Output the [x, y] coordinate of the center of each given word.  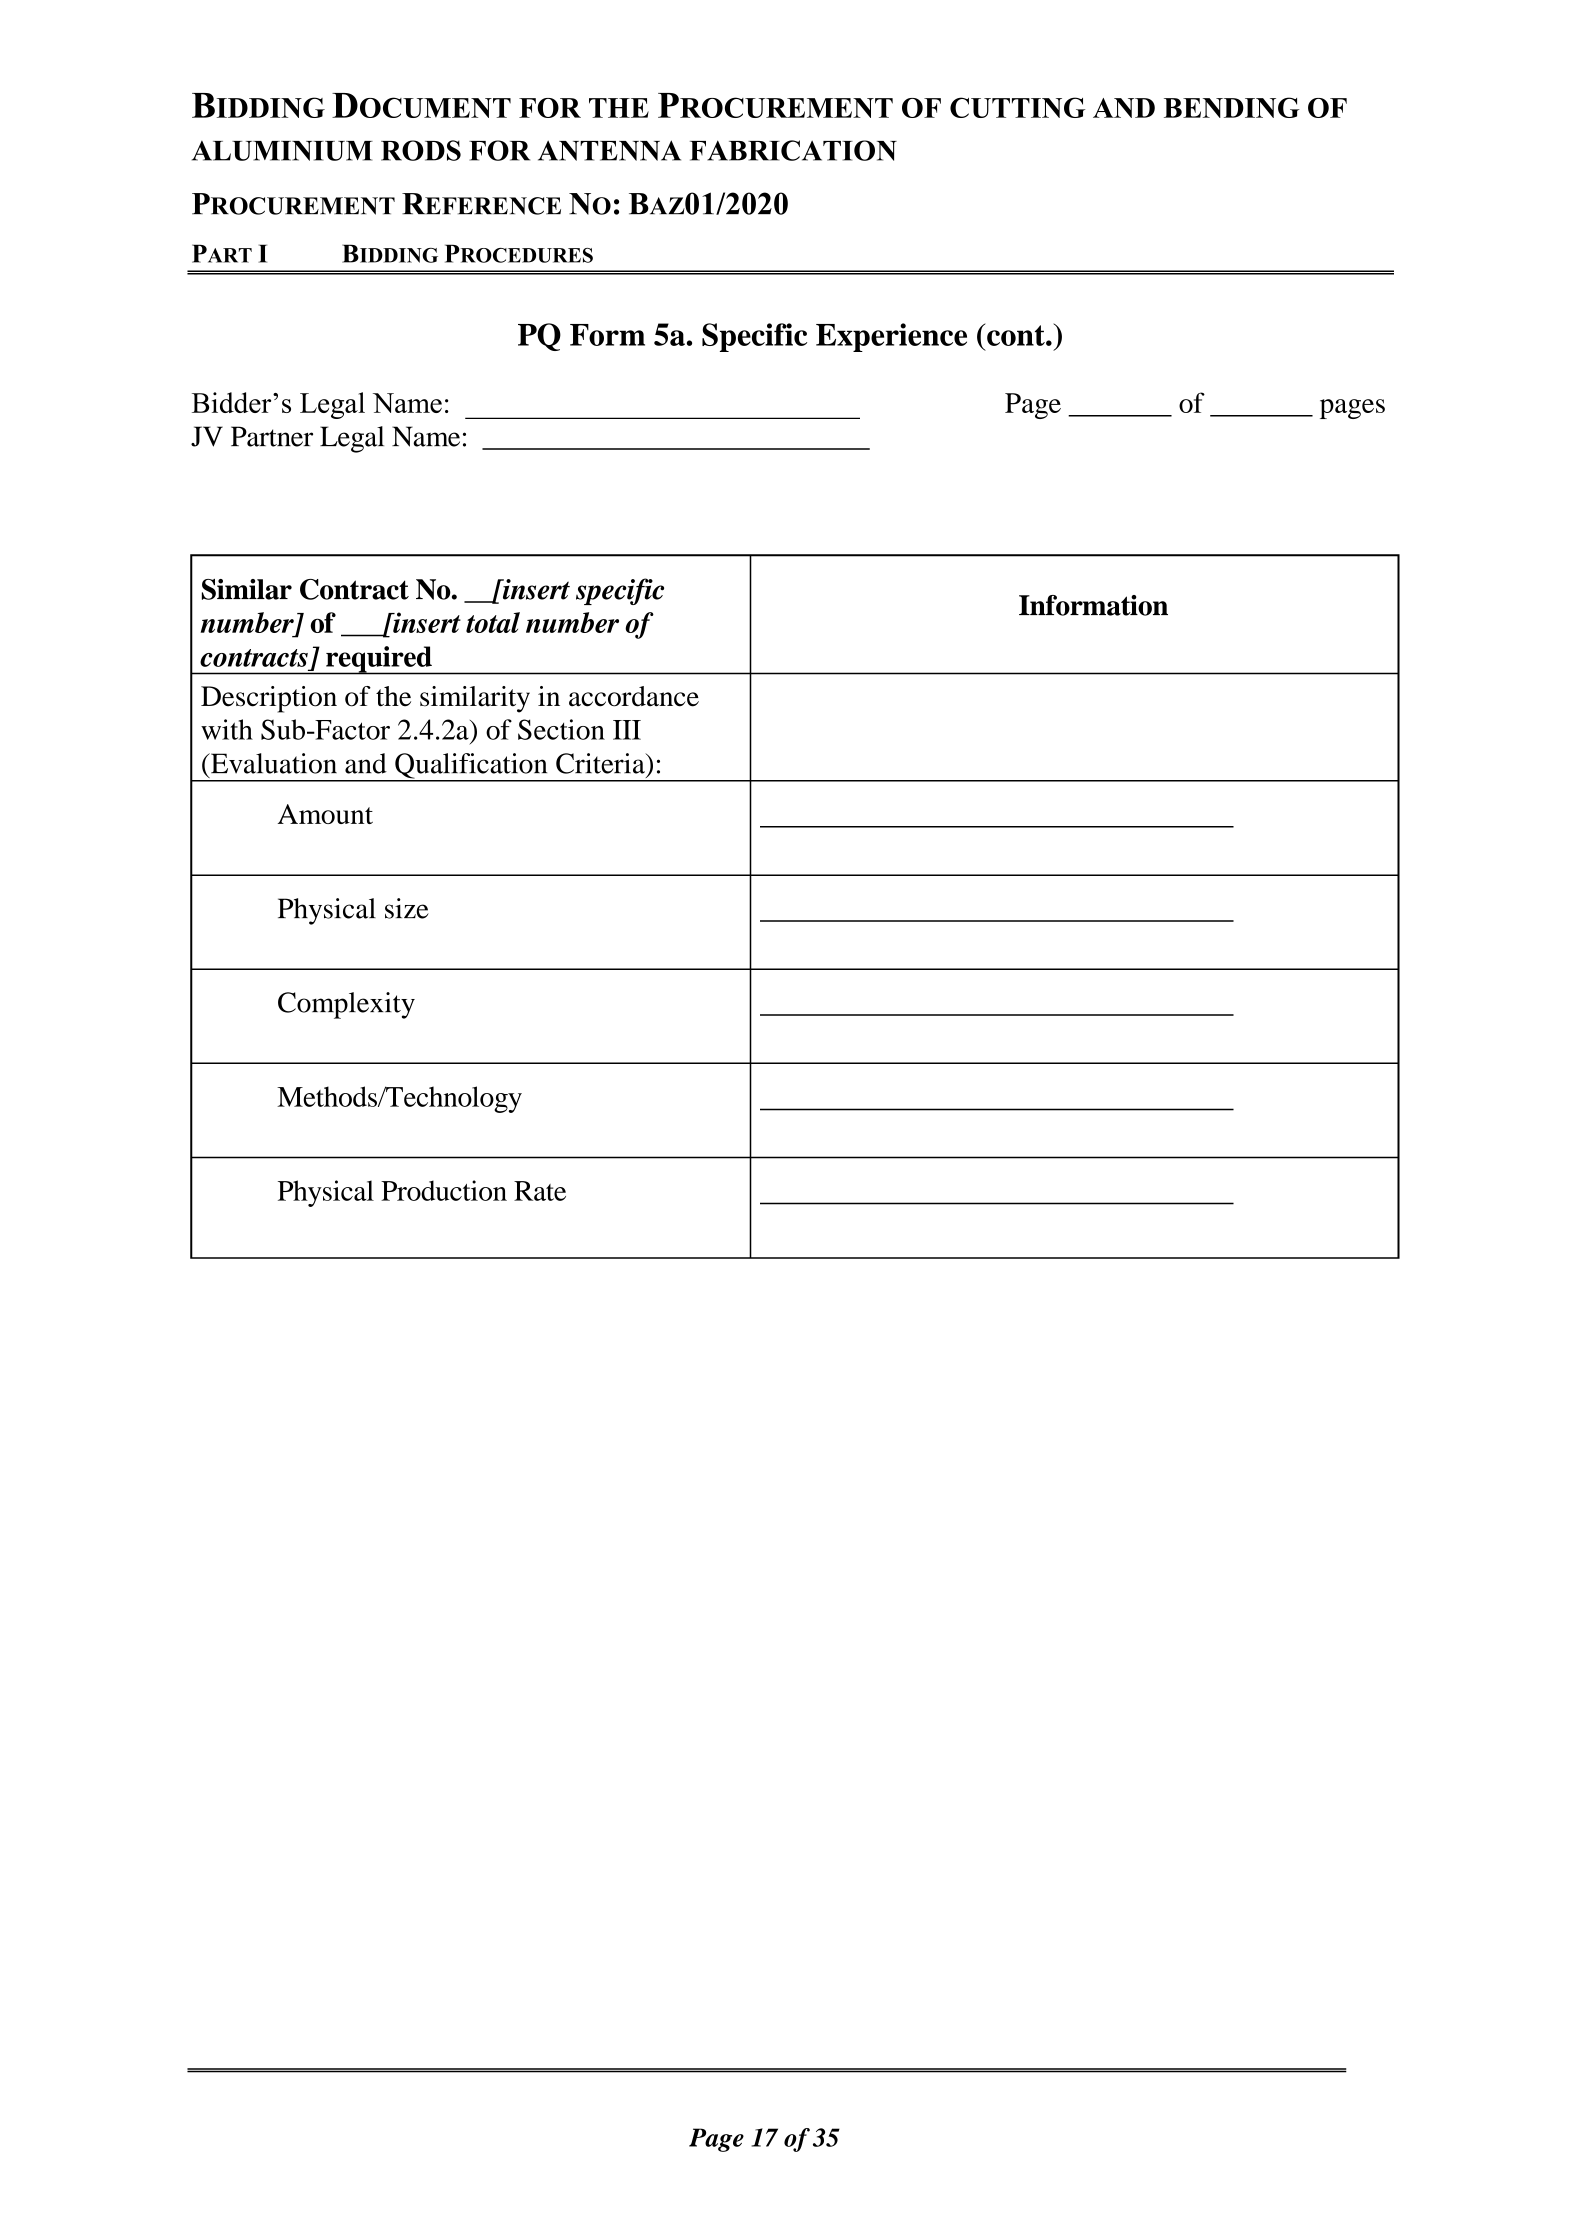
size [407, 908]
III [627, 730]
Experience [891, 337]
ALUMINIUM [282, 151]
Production [444, 1190]
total [493, 622]
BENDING [1232, 107]
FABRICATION [793, 150]
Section [561, 729]
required [379, 660]
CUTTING [1017, 107]
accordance [634, 696]
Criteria [601, 763]
